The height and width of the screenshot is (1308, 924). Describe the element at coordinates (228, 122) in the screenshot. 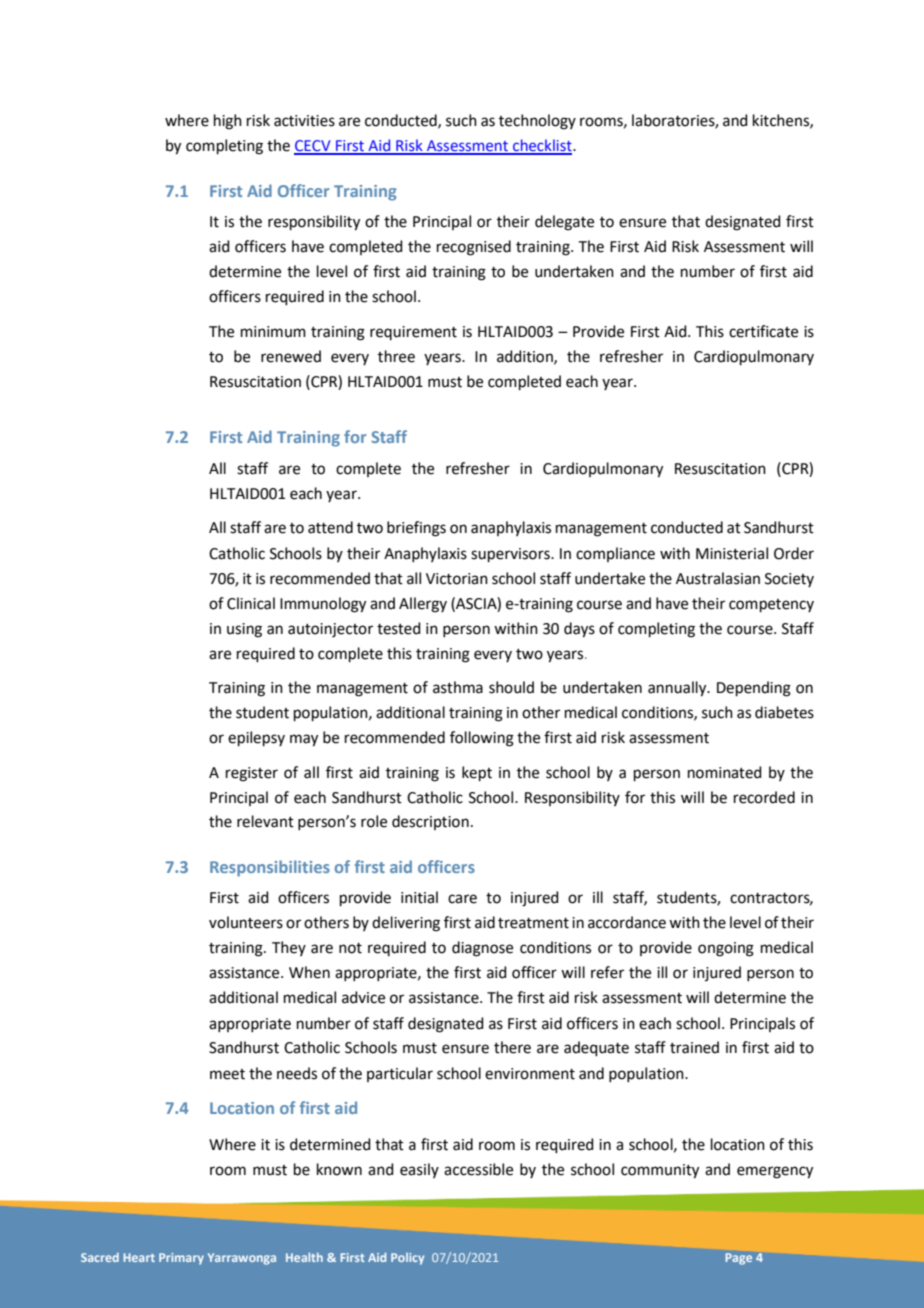

I see `high` at that location.
